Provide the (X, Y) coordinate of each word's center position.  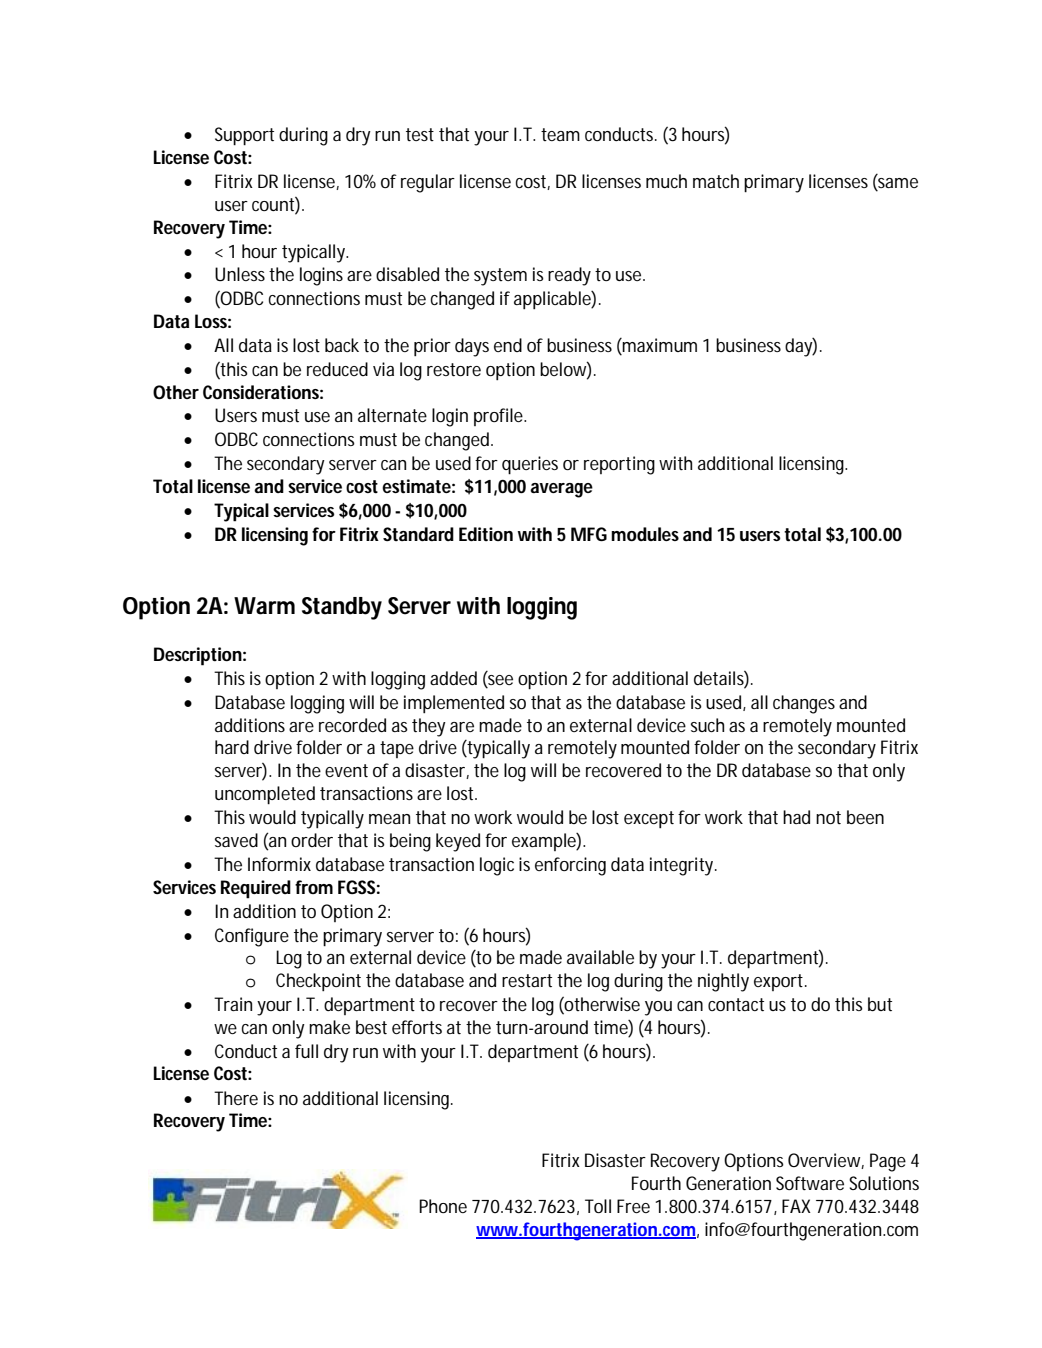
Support (244, 136)
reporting (619, 465)
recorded (352, 725)
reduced (337, 369)
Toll (598, 1206)
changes (804, 704)
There (236, 1098)
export (778, 982)
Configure (252, 937)
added (453, 678)
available (600, 957)
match (716, 181)
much (666, 181)
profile (498, 417)
